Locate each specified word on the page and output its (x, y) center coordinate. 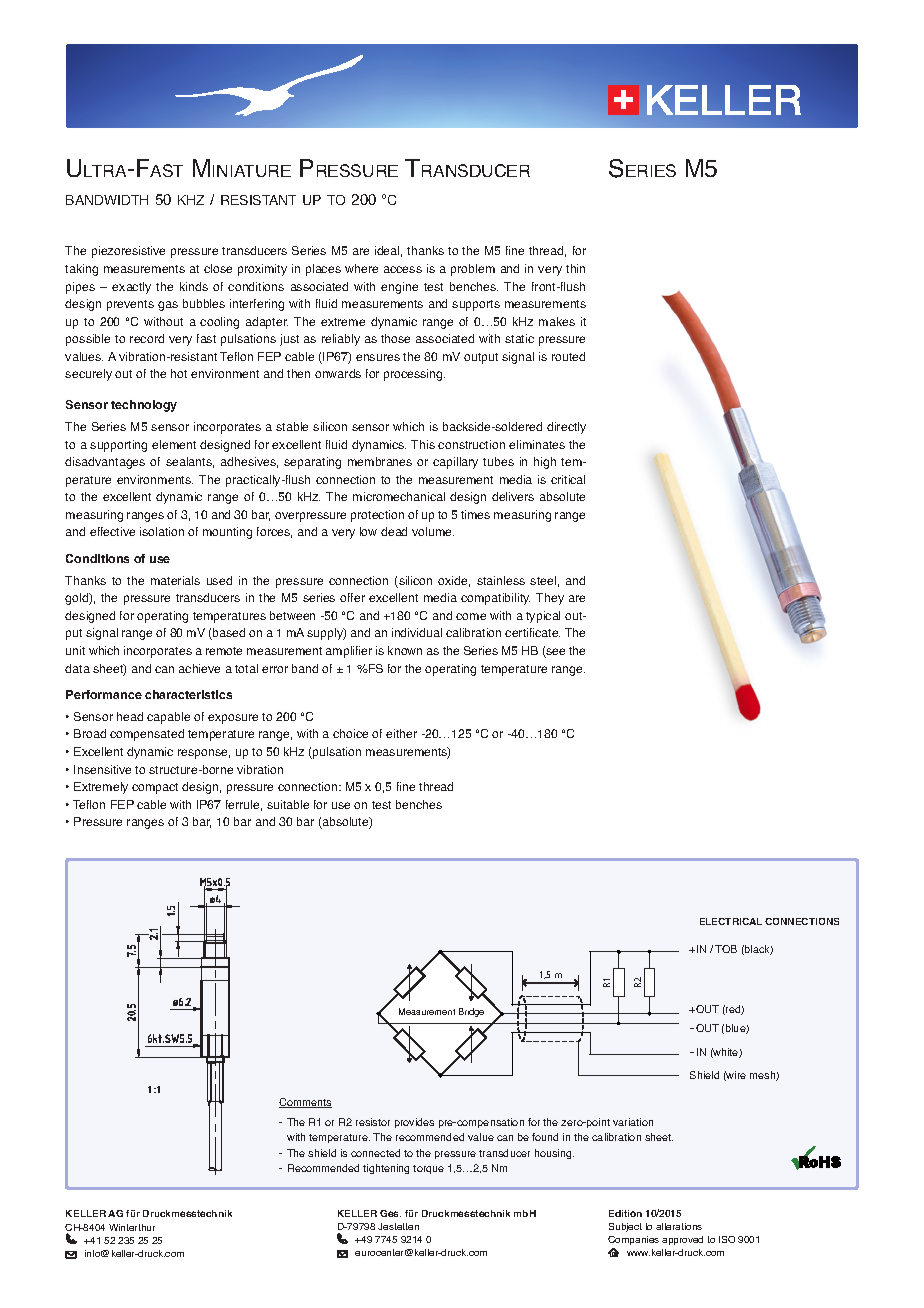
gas (168, 306)
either (401, 733)
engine (399, 288)
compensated (147, 735)
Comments (305, 1103)
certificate (532, 632)
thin (575, 268)
